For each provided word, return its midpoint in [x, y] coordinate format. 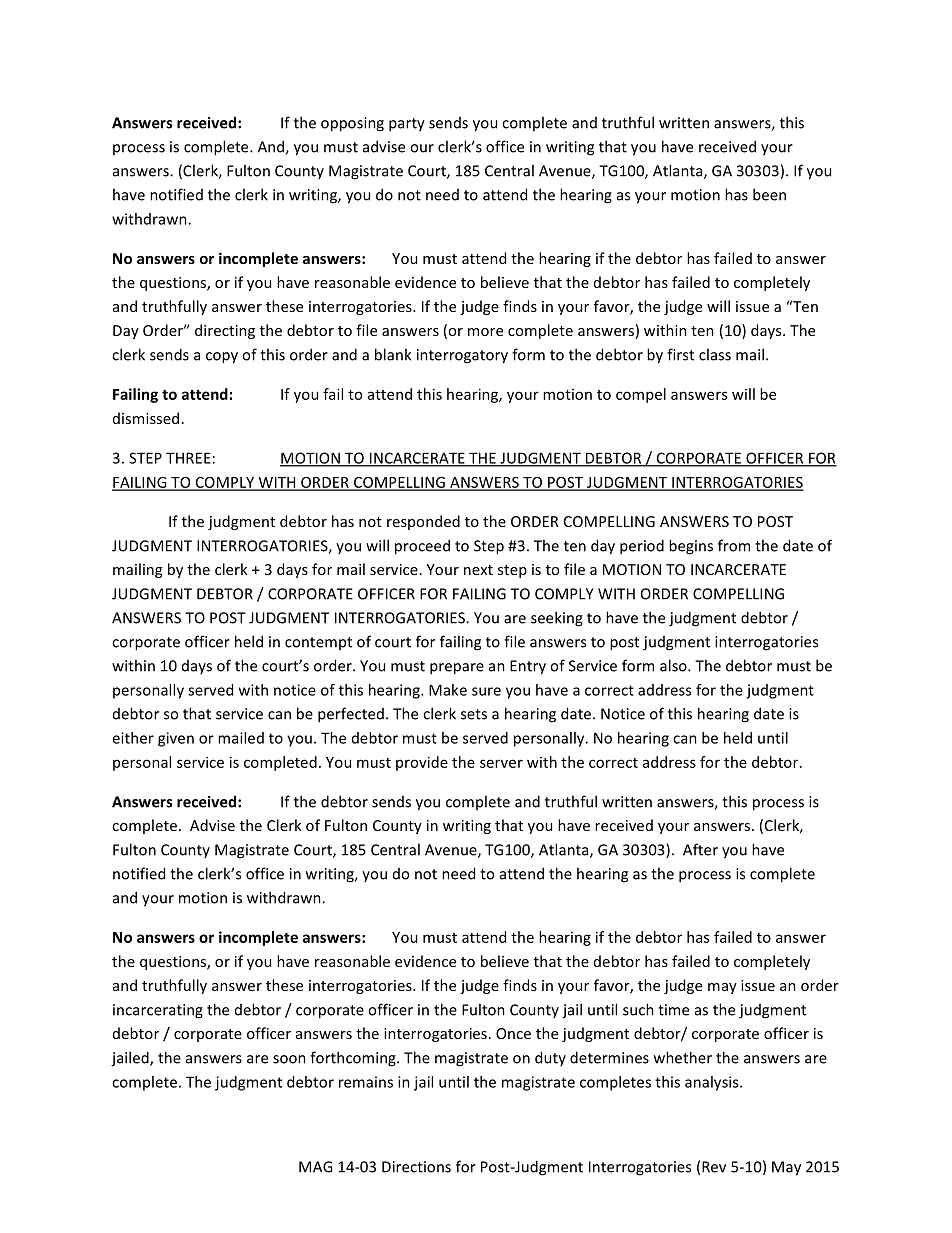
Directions [416, 1167]
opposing [352, 124]
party [407, 125]
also [674, 665]
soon [289, 1059]
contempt [318, 643]
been [769, 194]
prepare [457, 669]
